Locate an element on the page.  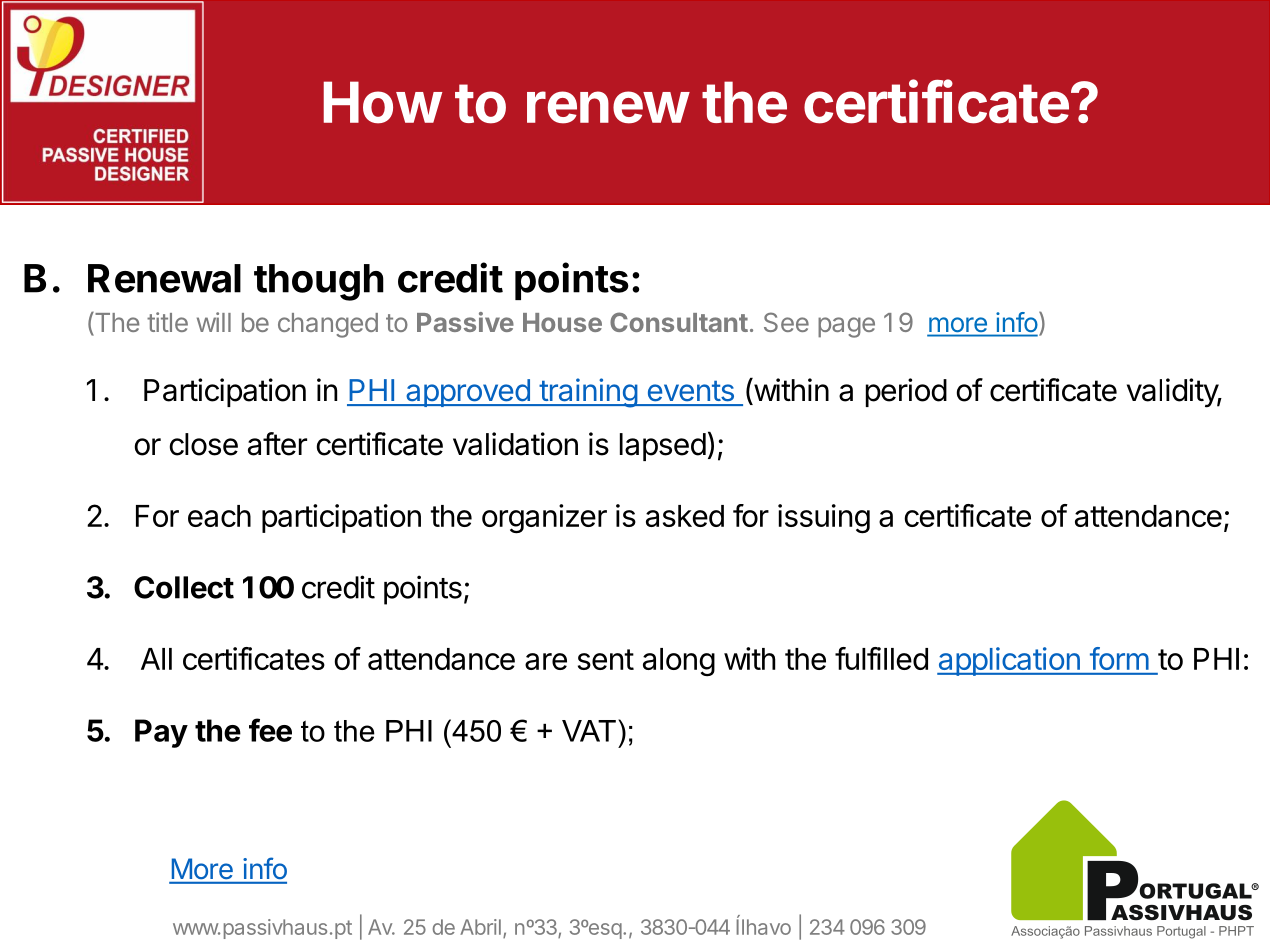
House is located at coordinates (562, 322).
